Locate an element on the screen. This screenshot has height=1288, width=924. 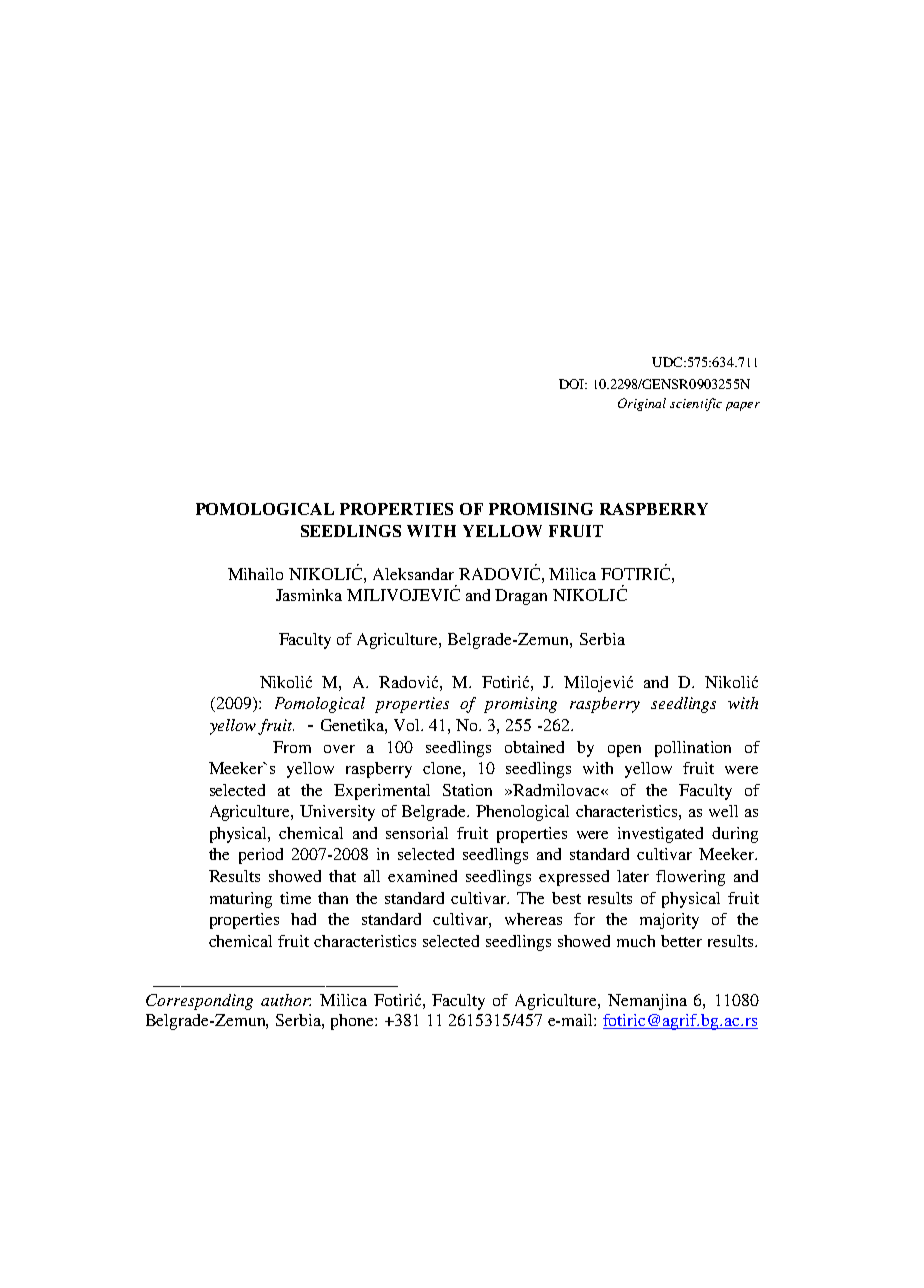
pollination is located at coordinates (693, 749).
